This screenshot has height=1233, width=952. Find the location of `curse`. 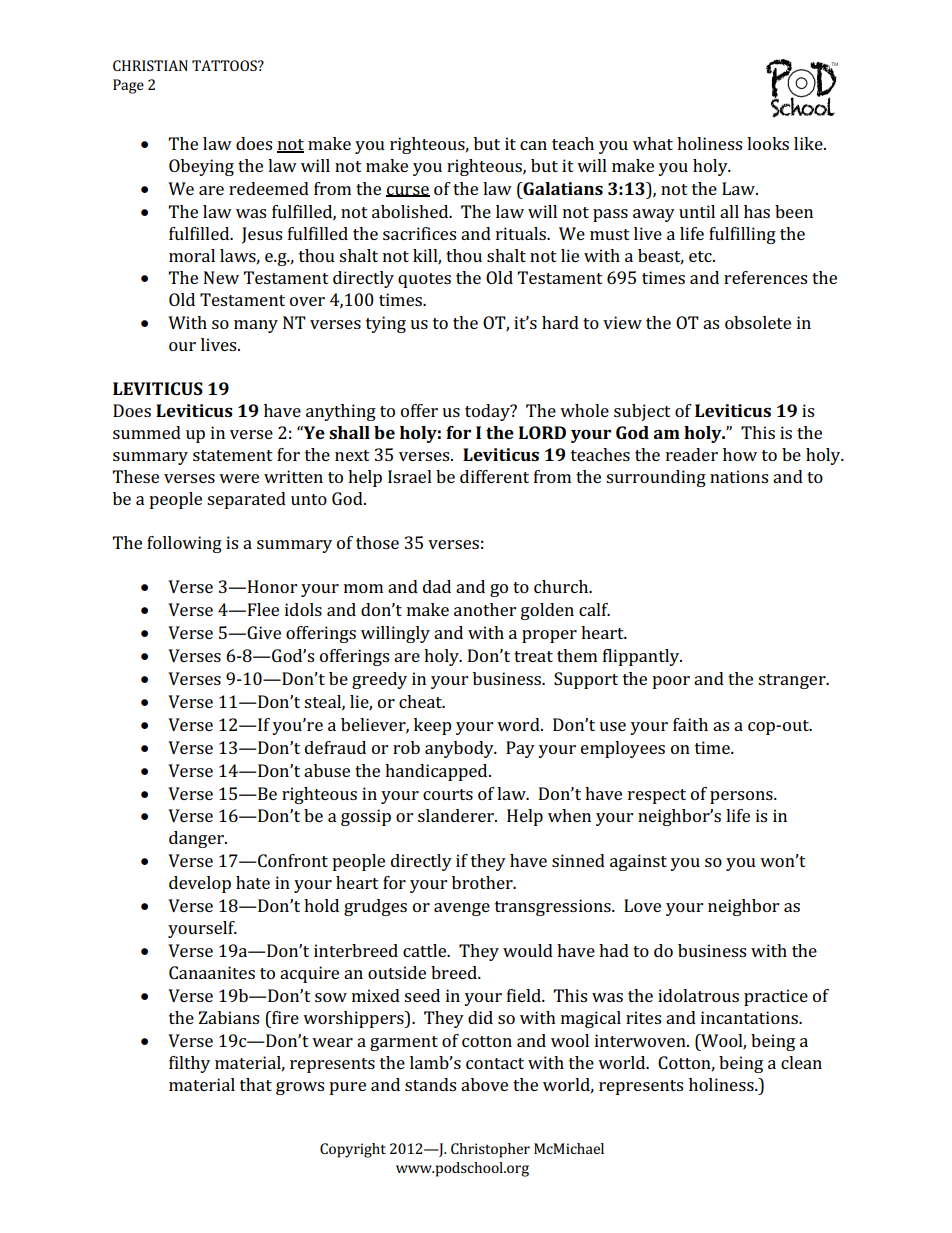

curse is located at coordinates (408, 191).
